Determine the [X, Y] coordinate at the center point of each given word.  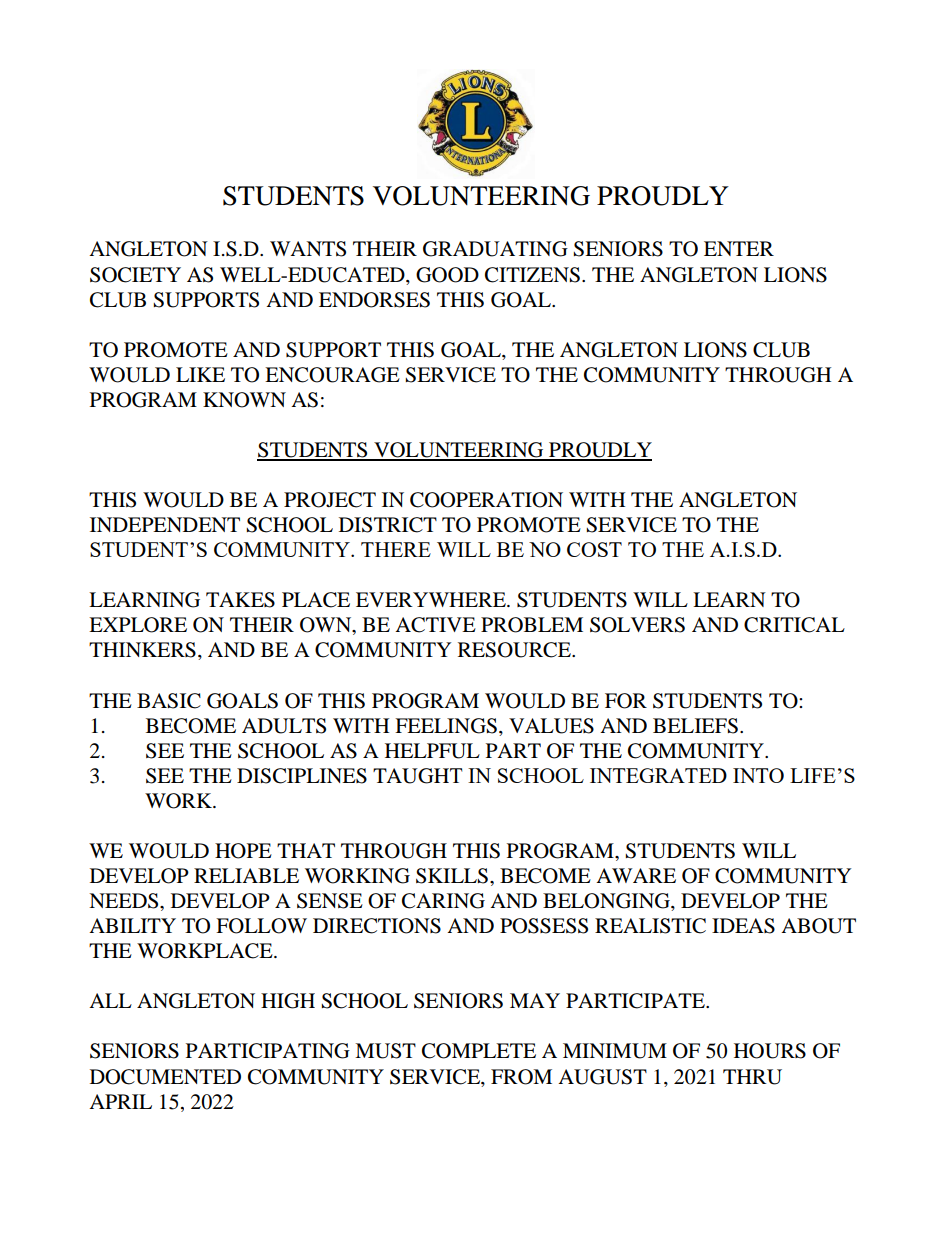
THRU [752, 1077]
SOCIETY [135, 275]
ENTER [739, 248]
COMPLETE [479, 1051]
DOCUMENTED [165, 1077]
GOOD [447, 275]
